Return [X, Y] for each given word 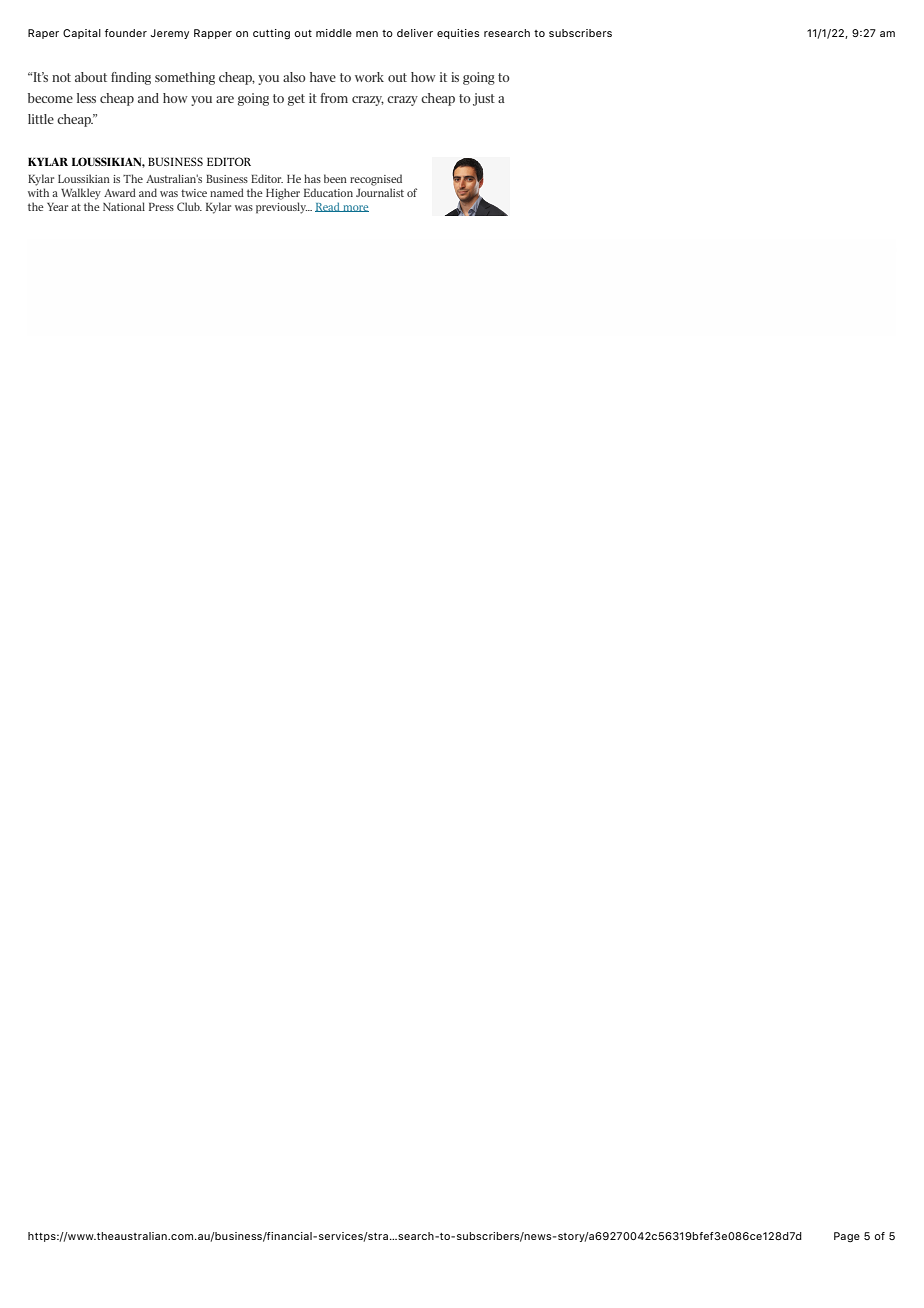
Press [161, 207]
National [124, 206]
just [484, 99]
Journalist [380, 192]
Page [847, 1237]
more [355, 208]
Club [189, 206]
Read [328, 207]
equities [458, 34]
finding [131, 78]
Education [328, 192]
